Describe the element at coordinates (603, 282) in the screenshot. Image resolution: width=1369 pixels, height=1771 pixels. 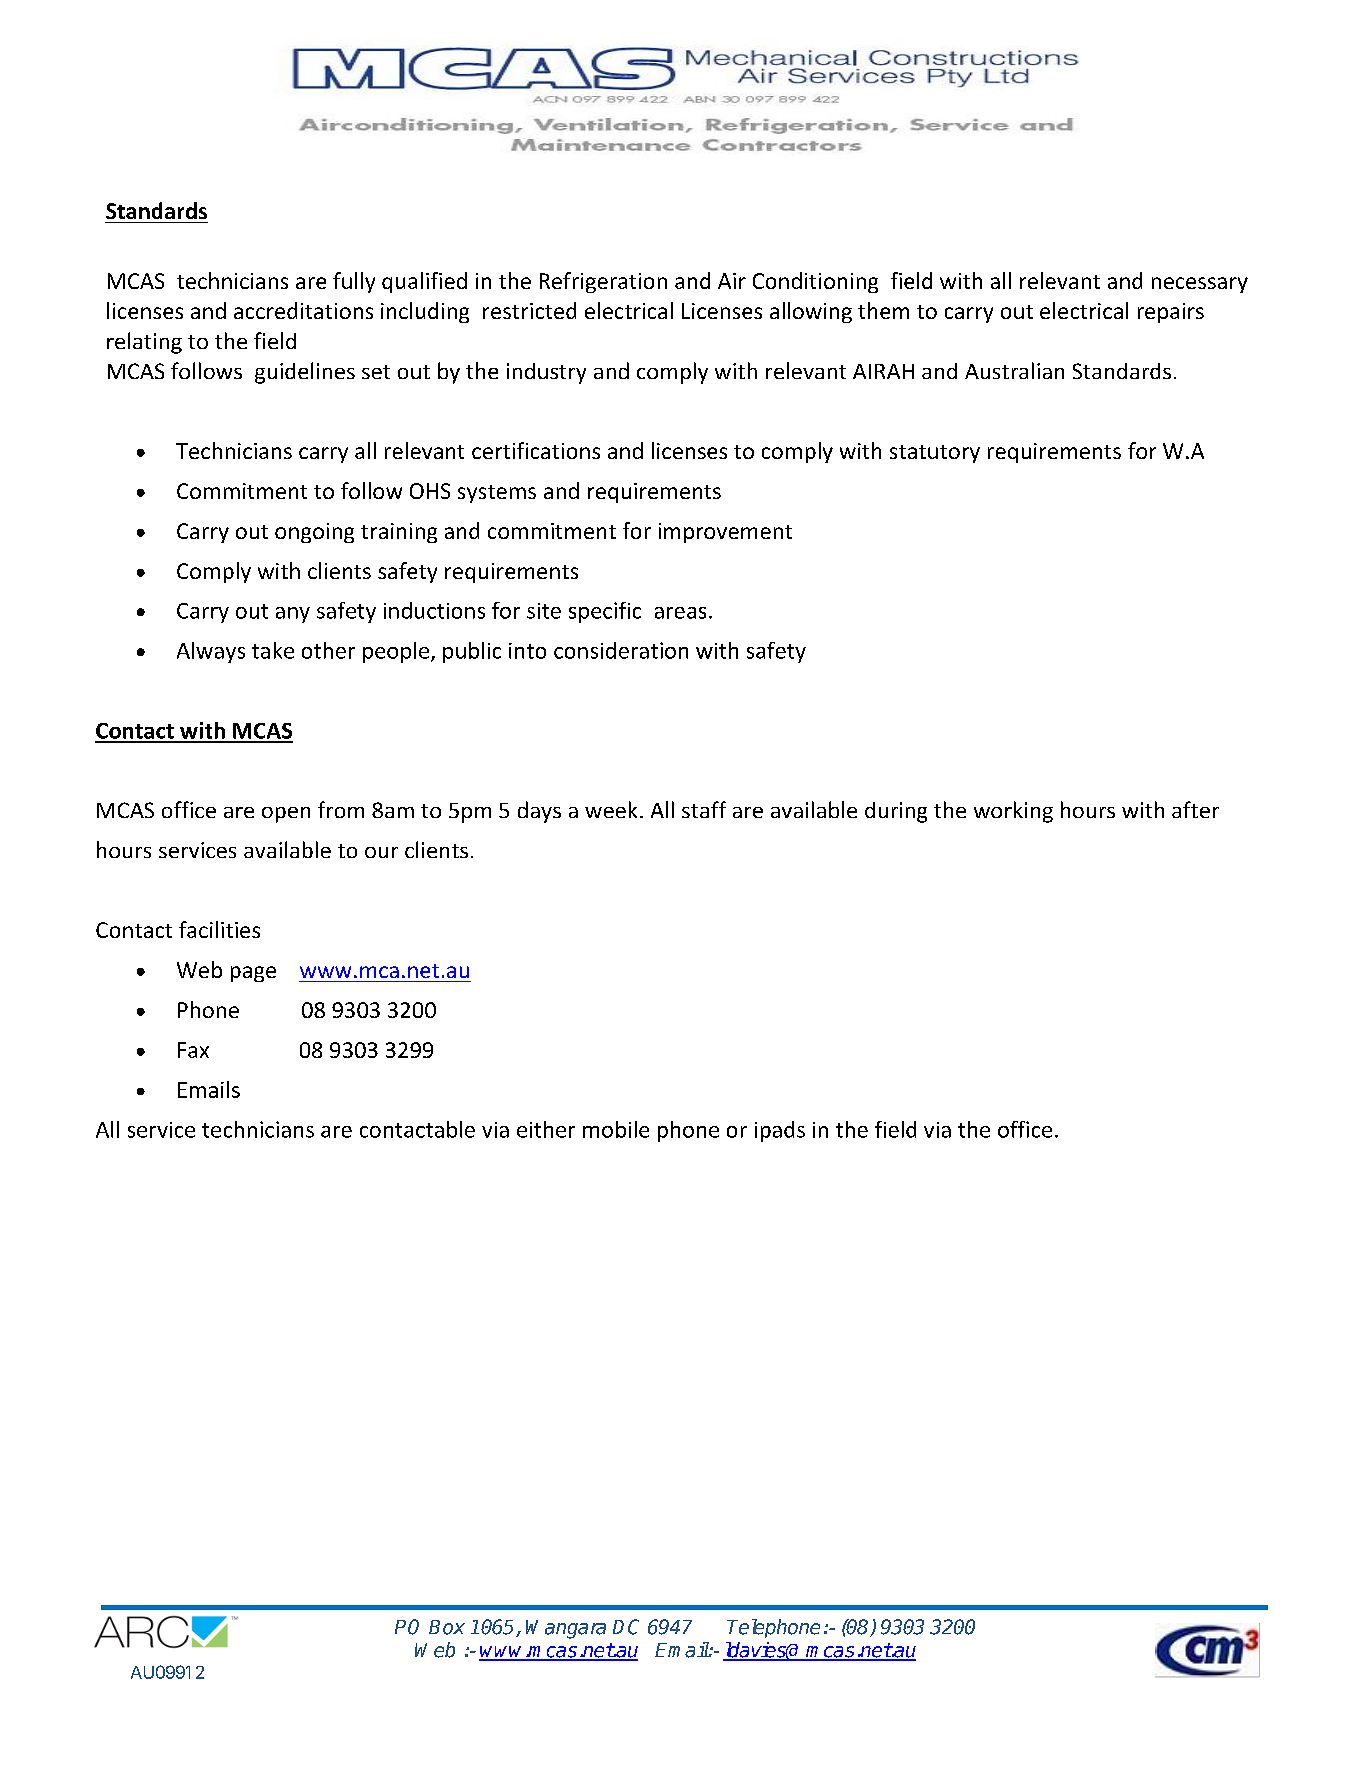
I see `Refrigeration` at that location.
